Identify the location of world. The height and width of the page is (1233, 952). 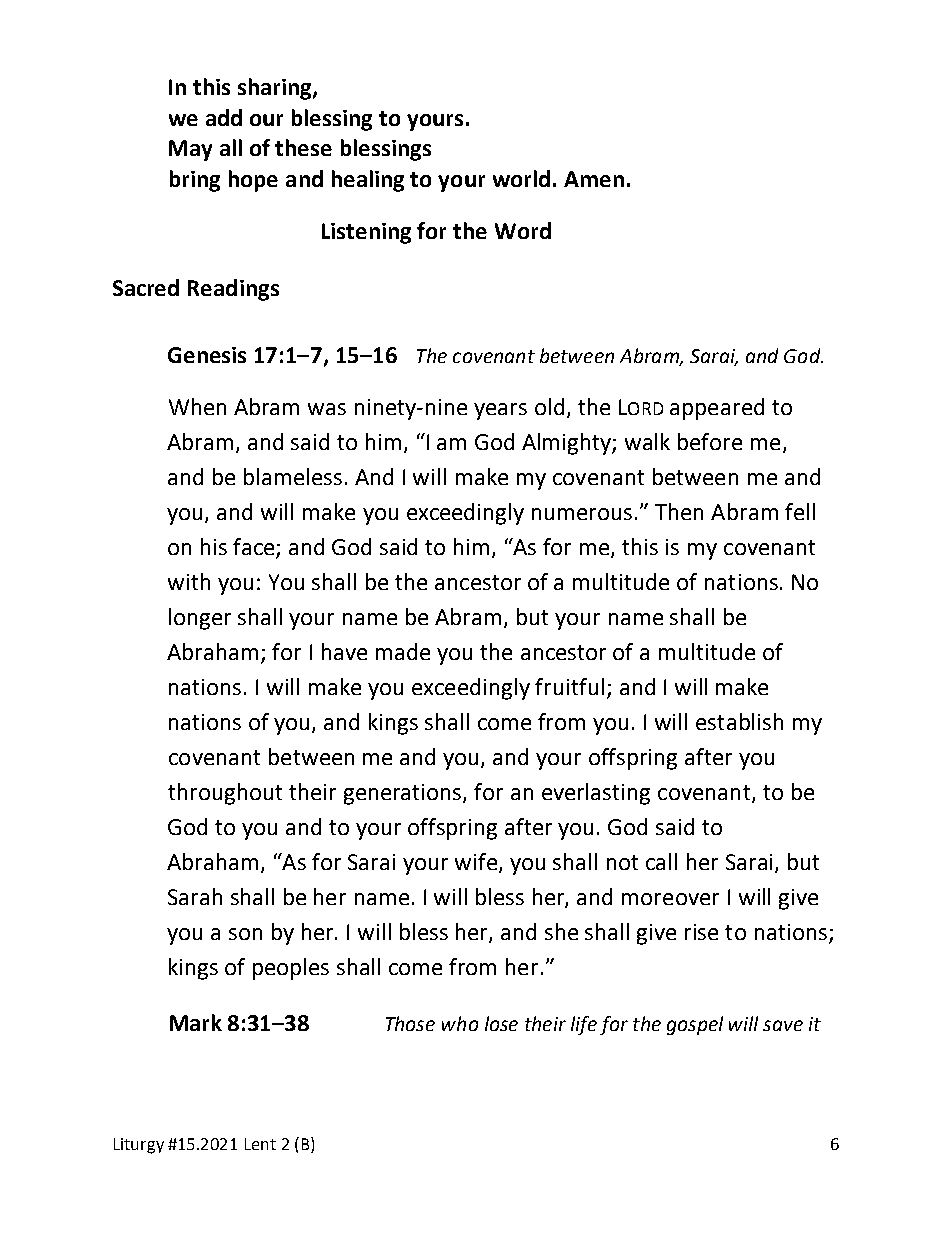
(521, 178).
